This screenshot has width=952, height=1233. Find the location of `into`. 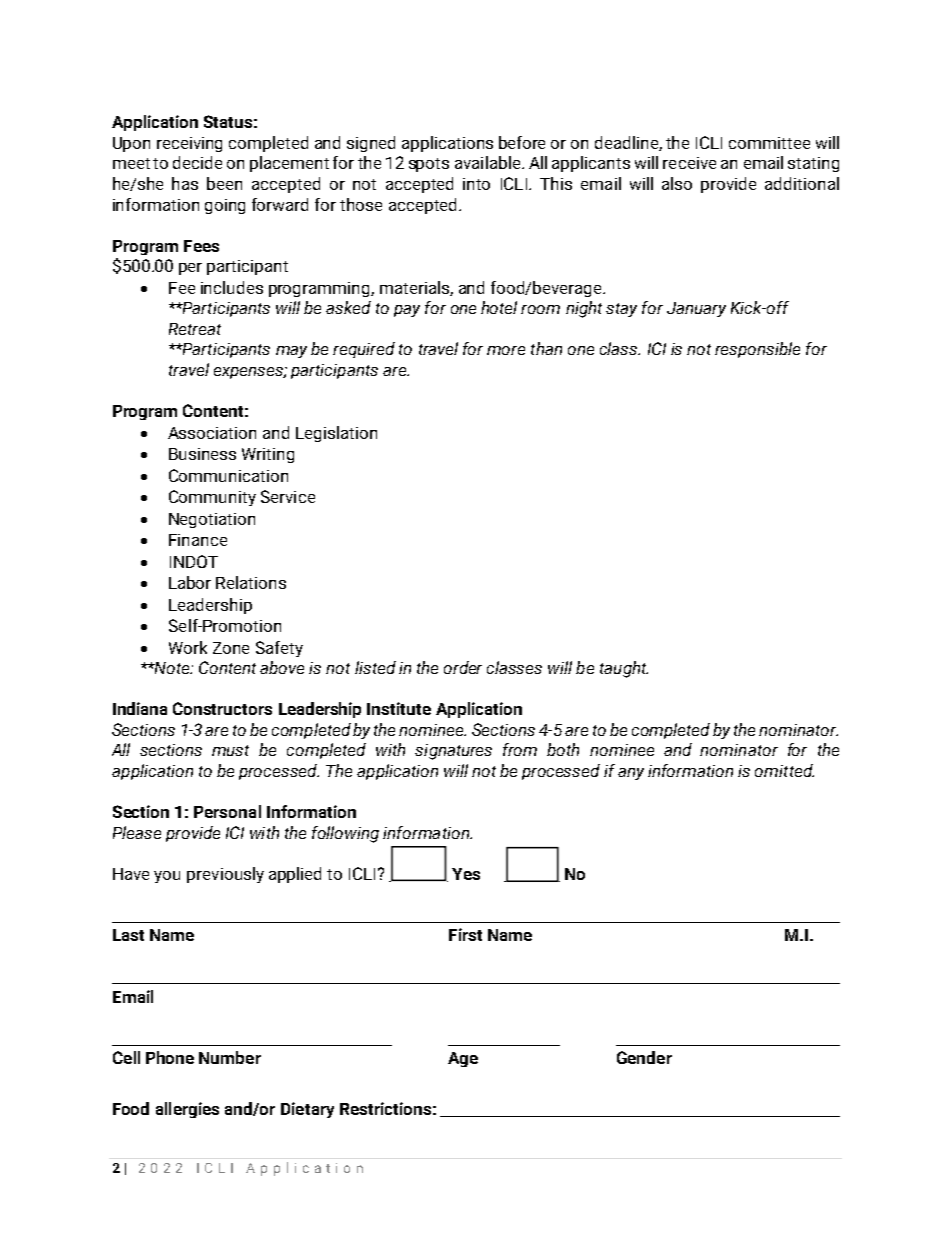

into is located at coordinates (476, 184).
